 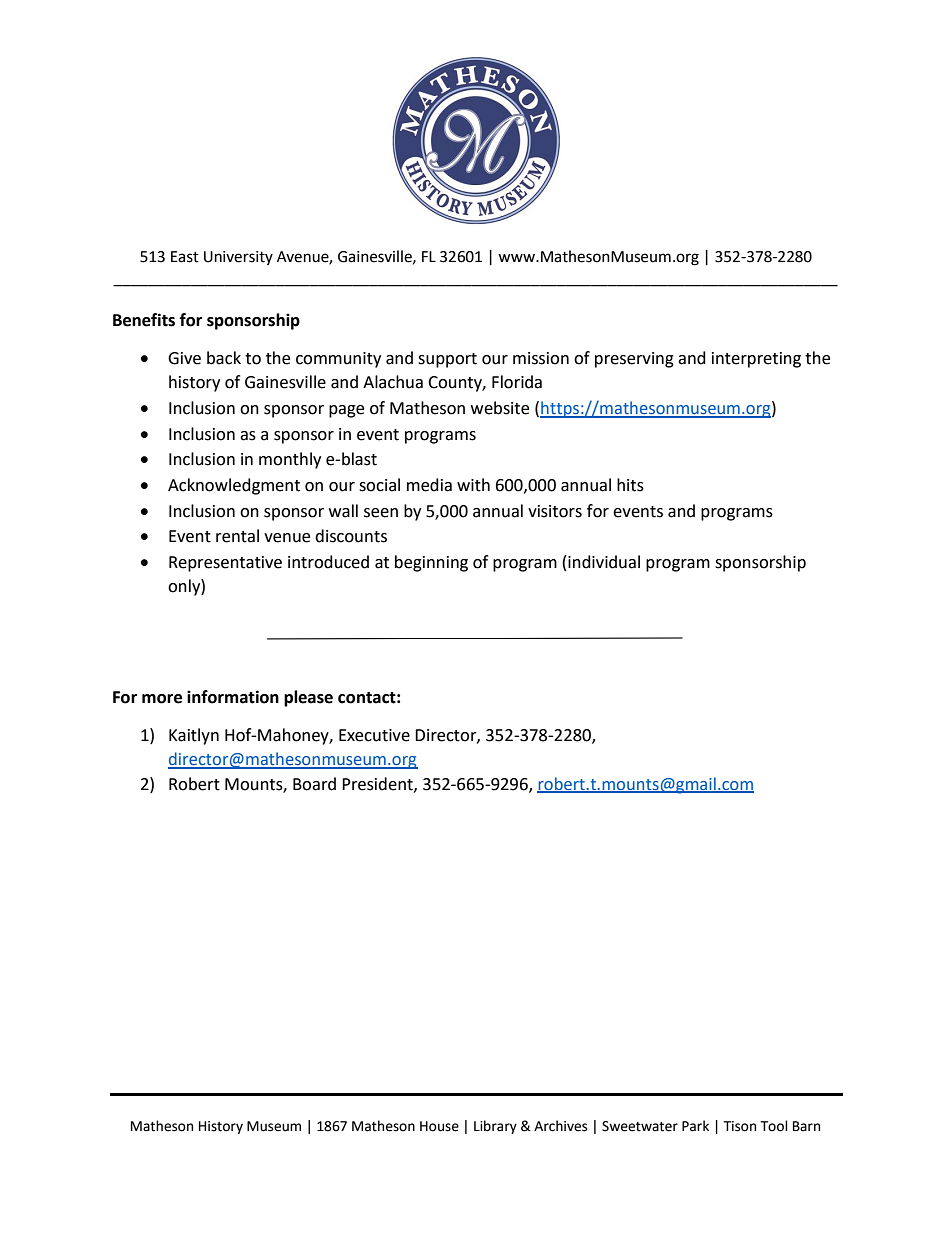 What do you see at coordinates (604, 562) in the screenshot?
I see `individual` at bounding box center [604, 562].
